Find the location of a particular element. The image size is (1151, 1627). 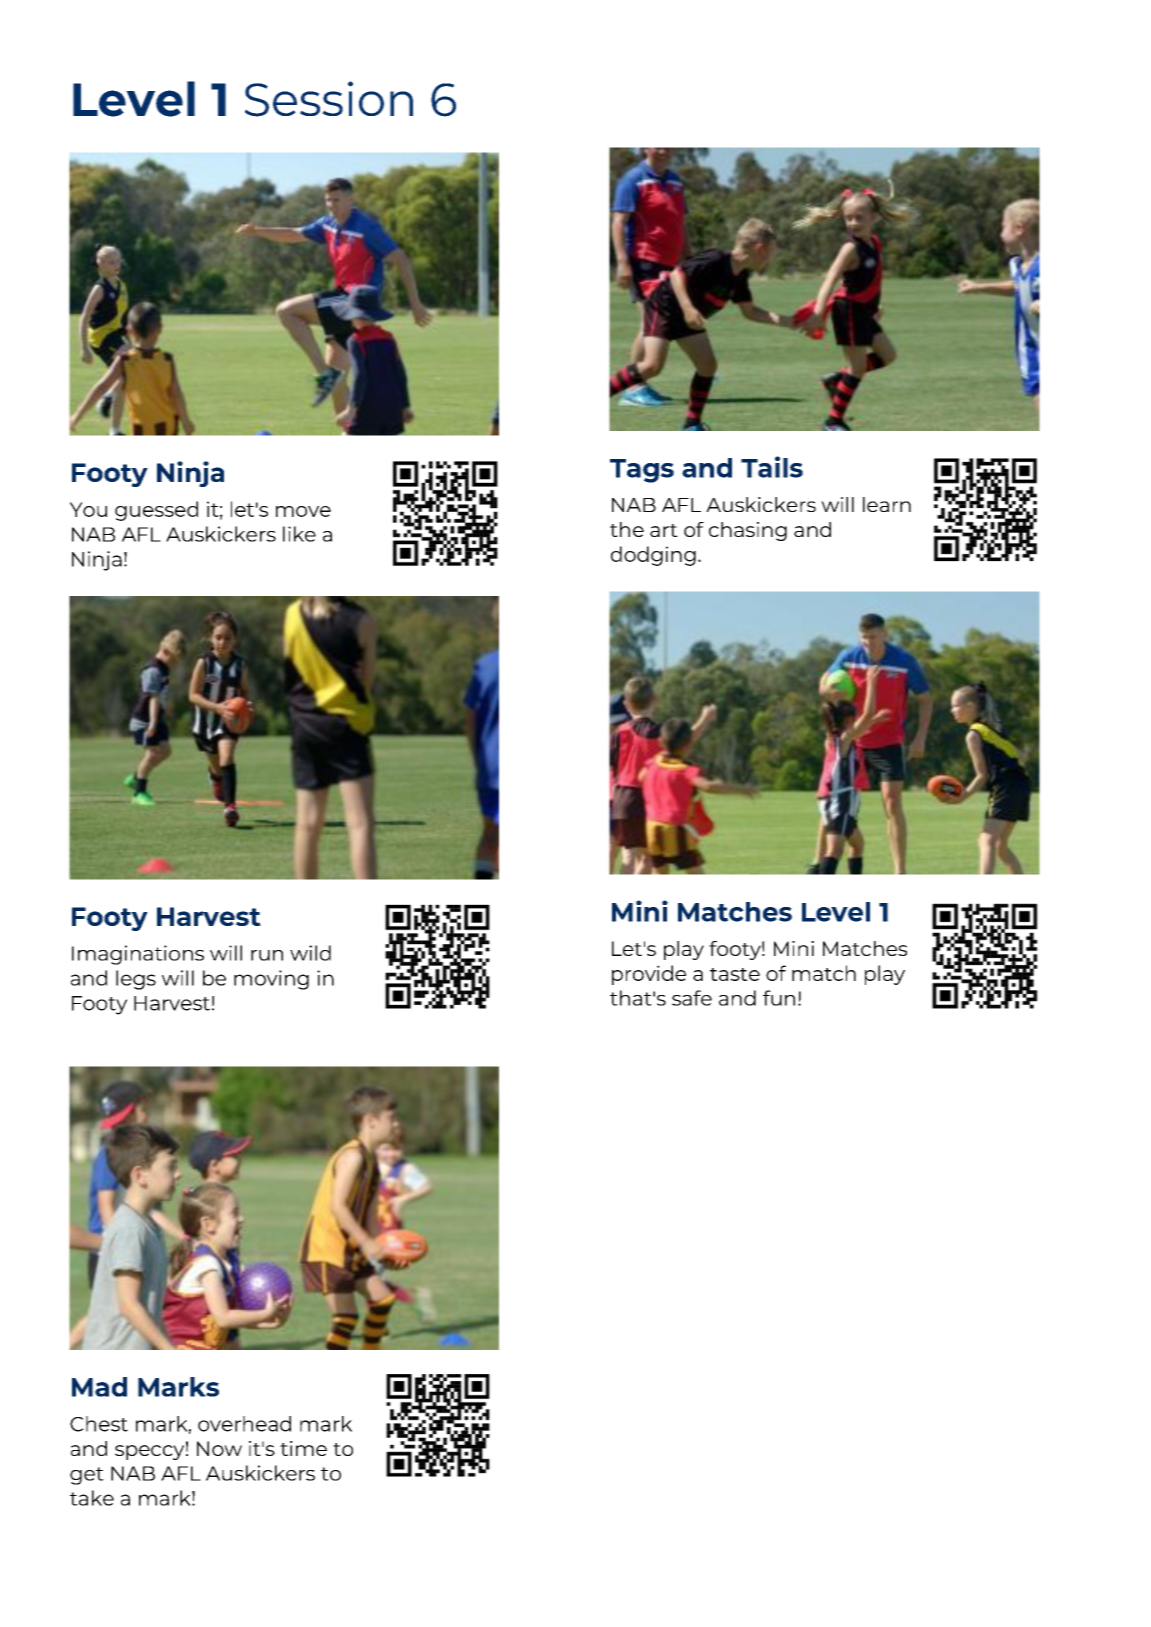

provide is located at coordinates (649, 975).
